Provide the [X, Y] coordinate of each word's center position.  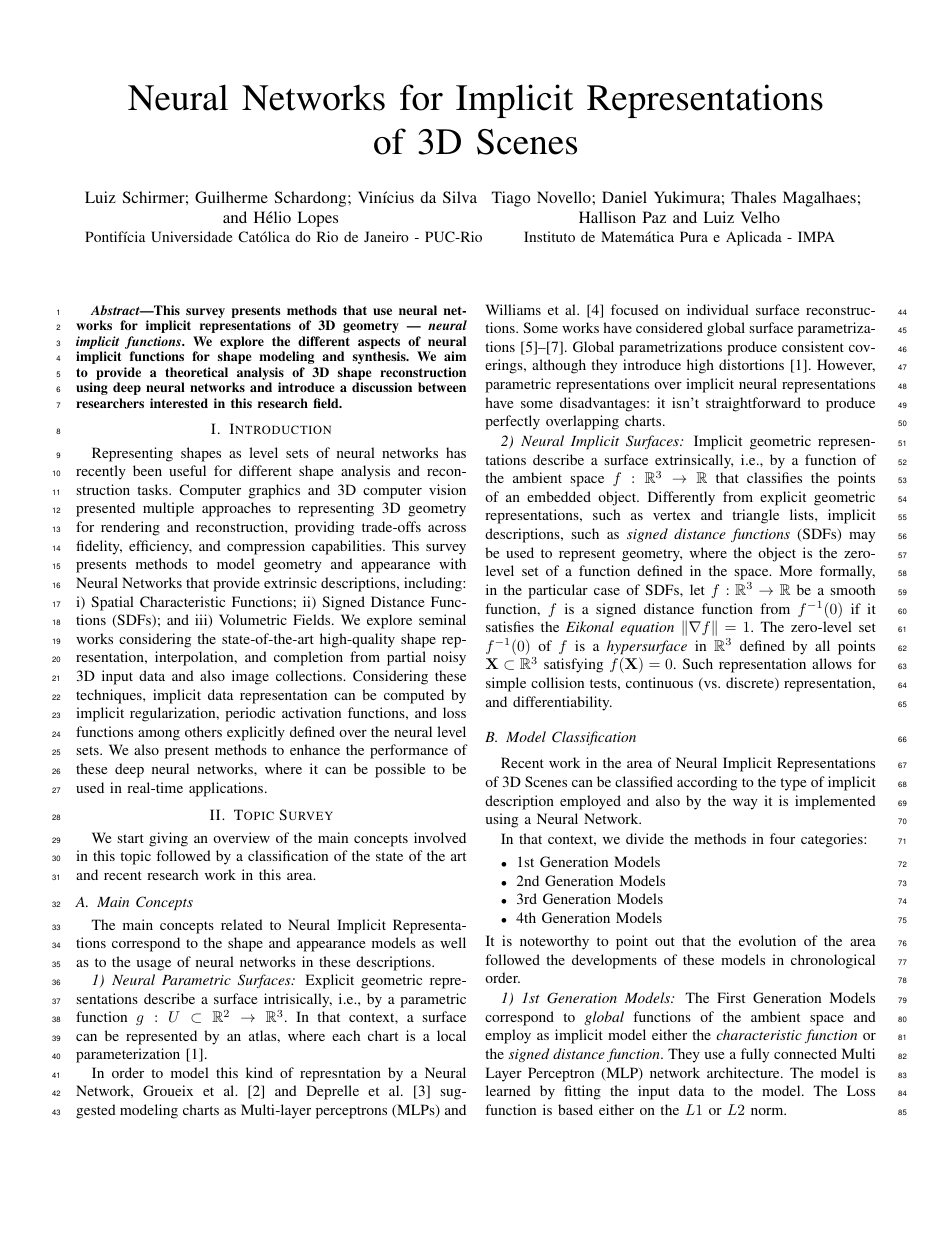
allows [832, 663]
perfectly [512, 422]
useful [187, 470]
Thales [753, 197]
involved [440, 837]
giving [168, 839]
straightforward [753, 404]
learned [508, 1090]
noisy [449, 658]
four [782, 838]
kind [259, 1072]
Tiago [511, 199]
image [250, 677]
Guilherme [231, 197]
